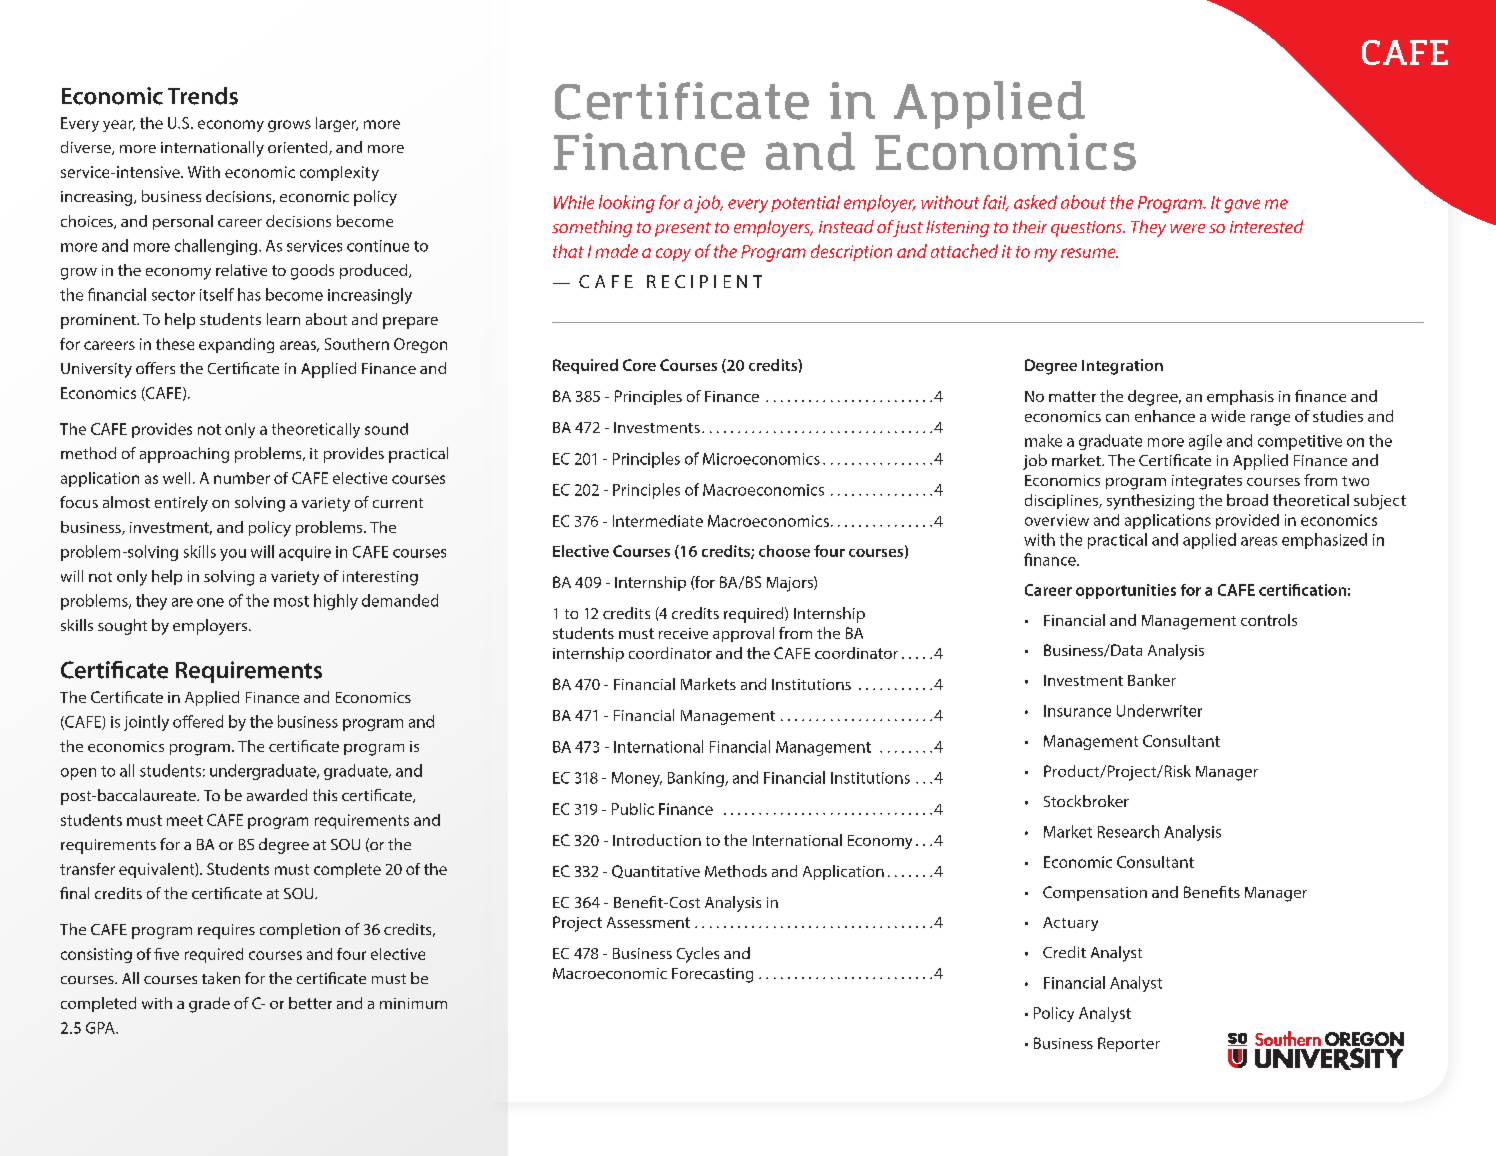 The height and width of the screenshot is (1156, 1496). I want to click on you, so click(233, 555).
